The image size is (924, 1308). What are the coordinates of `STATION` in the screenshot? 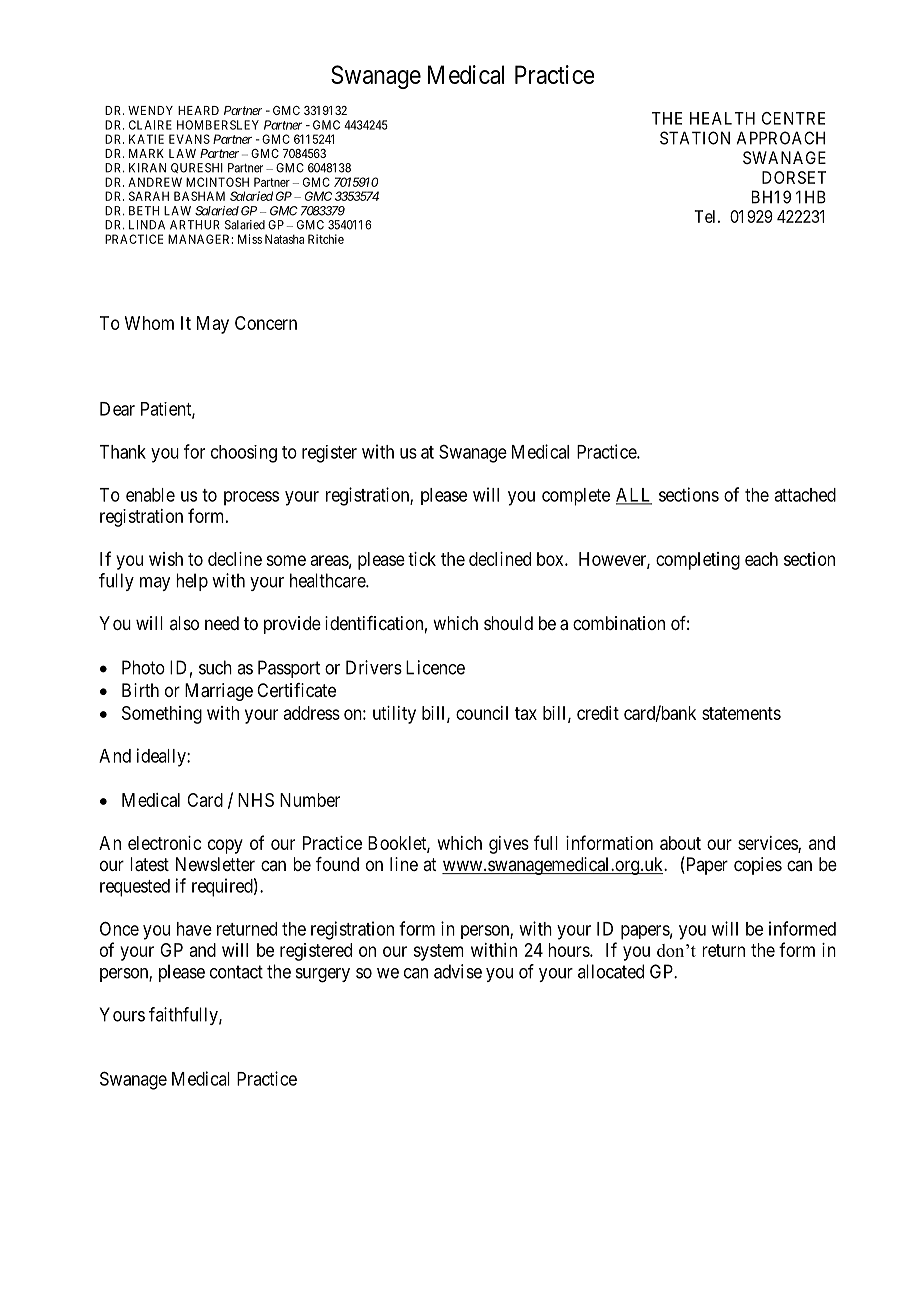 It's located at (695, 138).
